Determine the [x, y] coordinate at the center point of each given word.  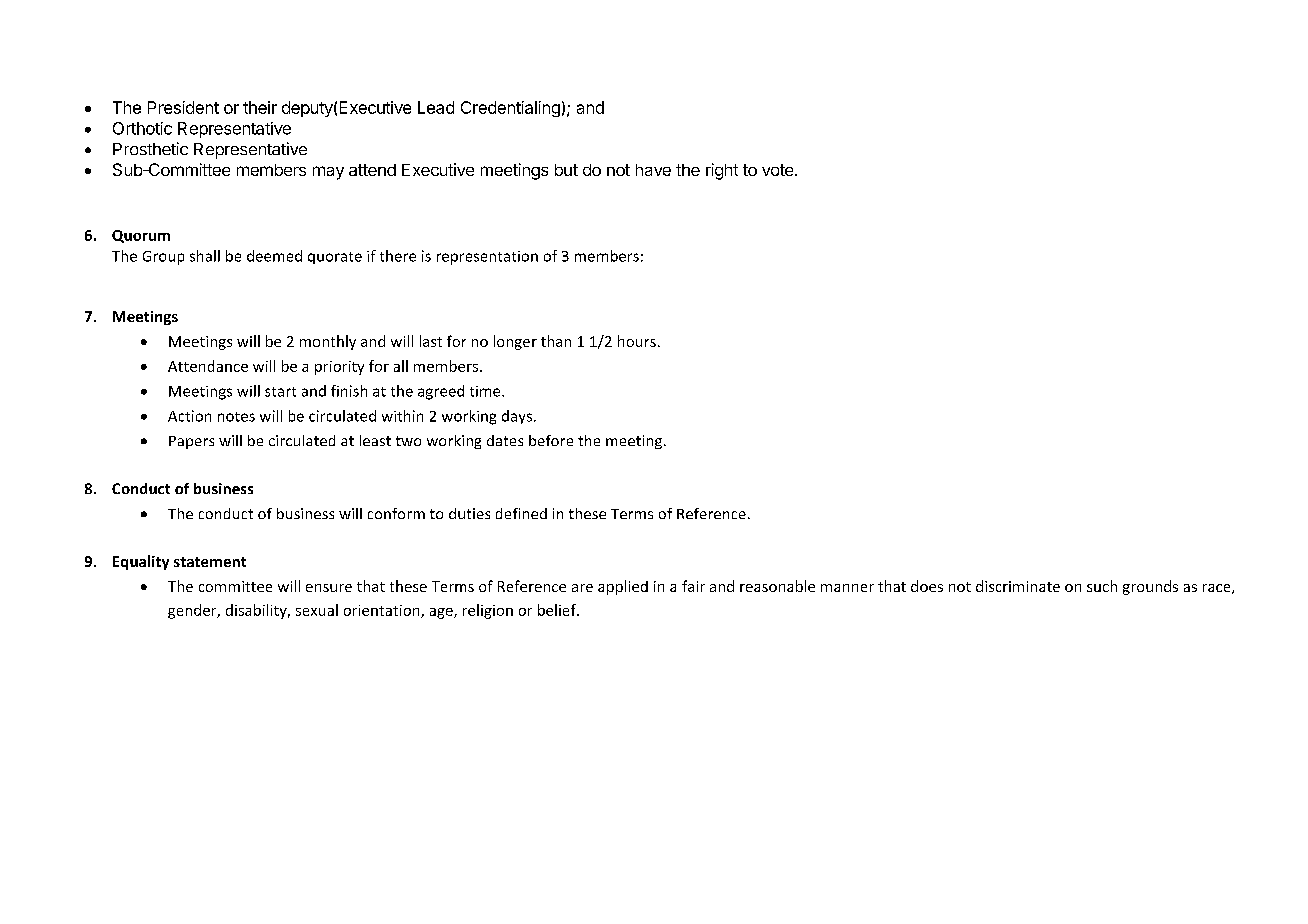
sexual [317, 610]
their [260, 107]
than [556, 341]
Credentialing [510, 109]
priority [339, 368]
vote [779, 170]
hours [637, 341]
